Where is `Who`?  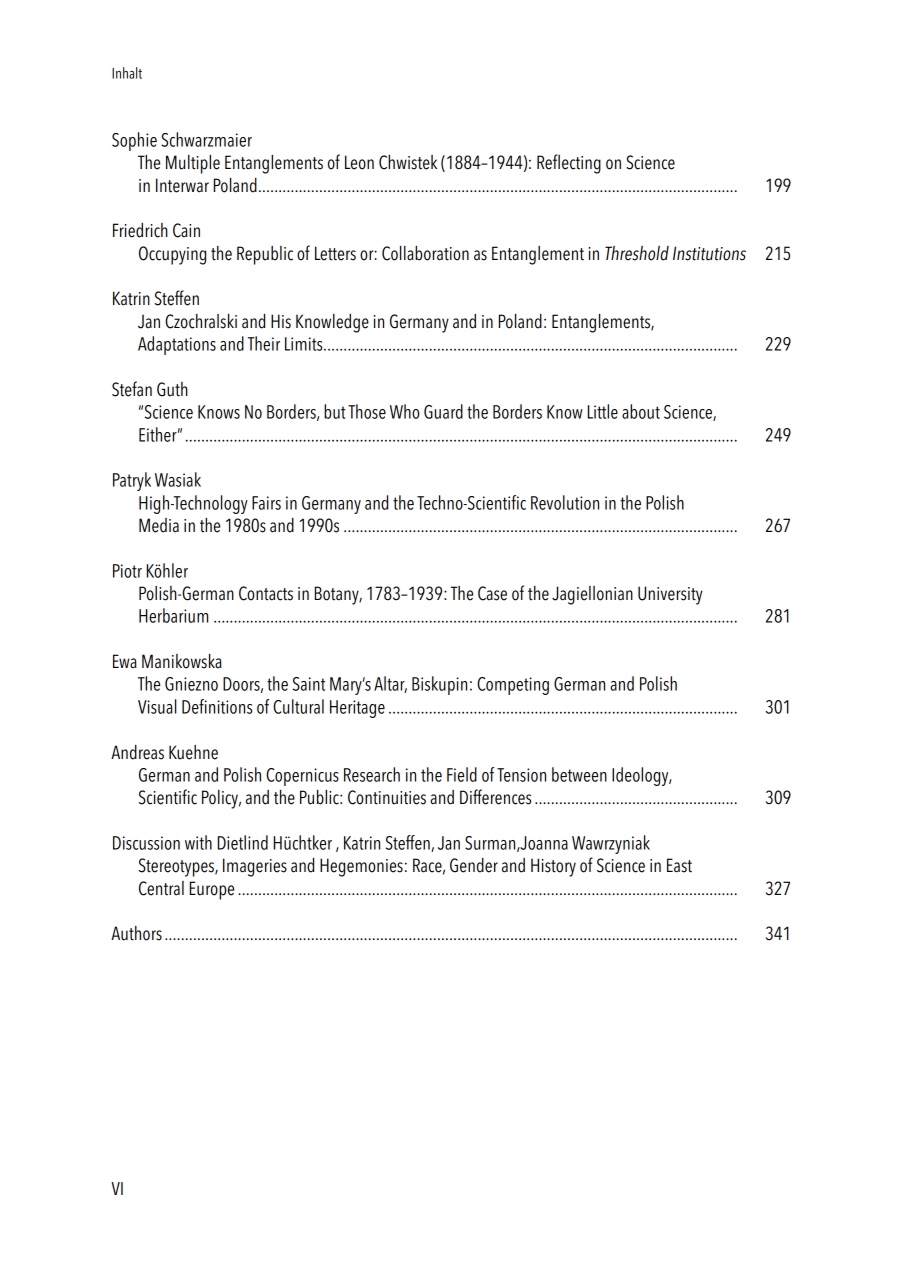
Who is located at coordinates (405, 411).
